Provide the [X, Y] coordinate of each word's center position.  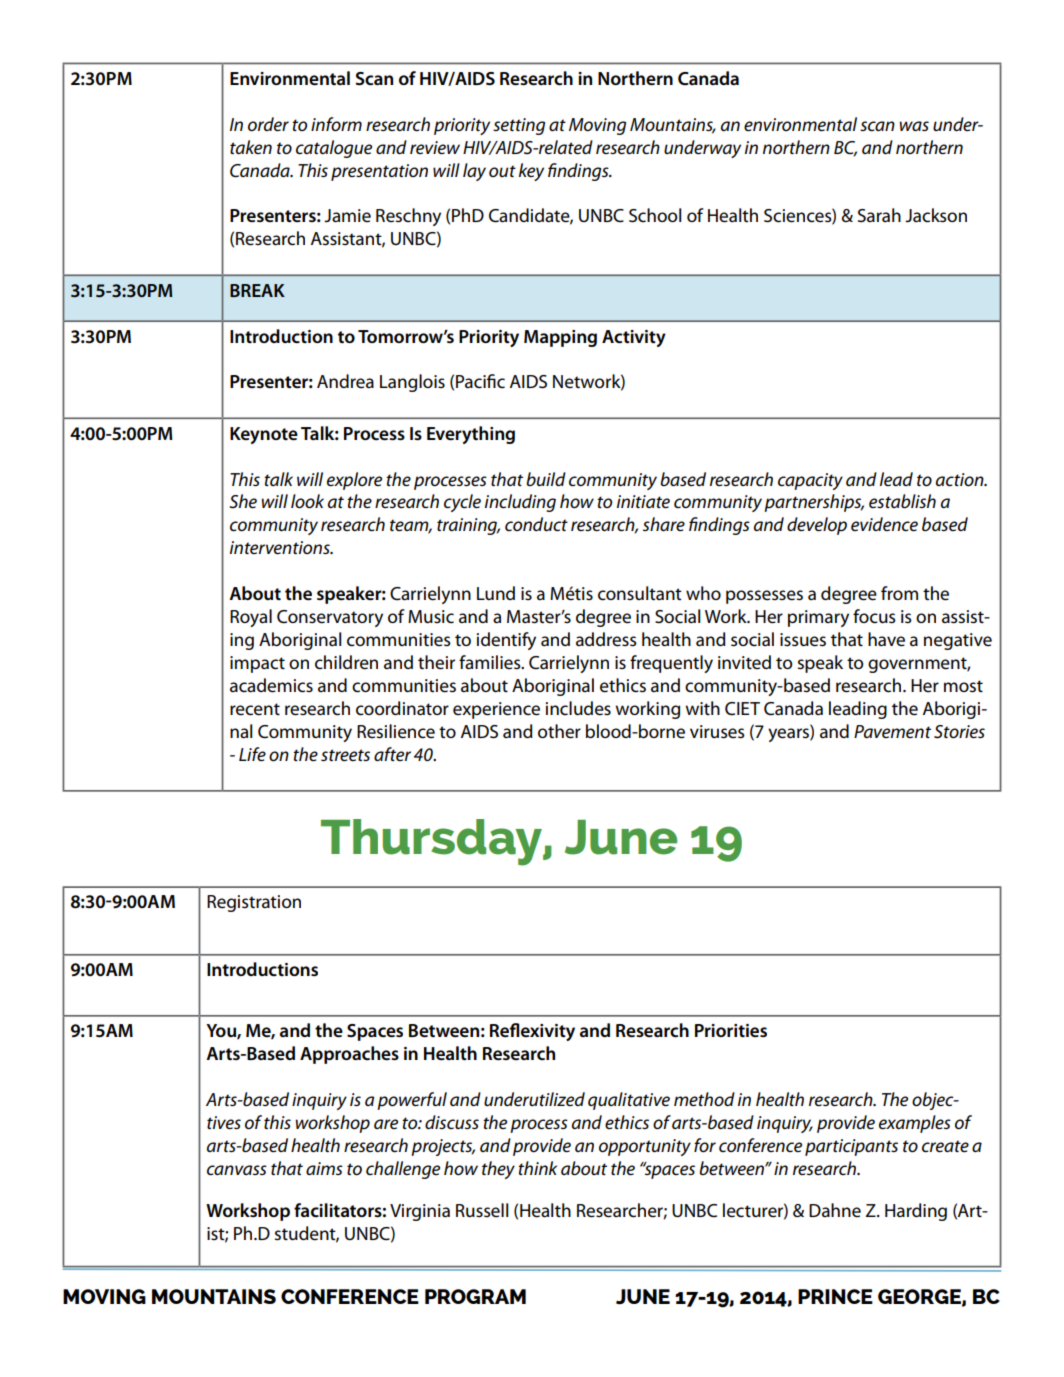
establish [902, 501]
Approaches [349, 1055]
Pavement [892, 731]
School [655, 215]
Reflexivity [532, 1032]
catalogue [334, 149]
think [537, 1168]
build [546, 479]
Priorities [731, 1031]
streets [345, 755]
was [914, 126]
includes [578, 708]
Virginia [420, 1212]
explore [354, 481]
